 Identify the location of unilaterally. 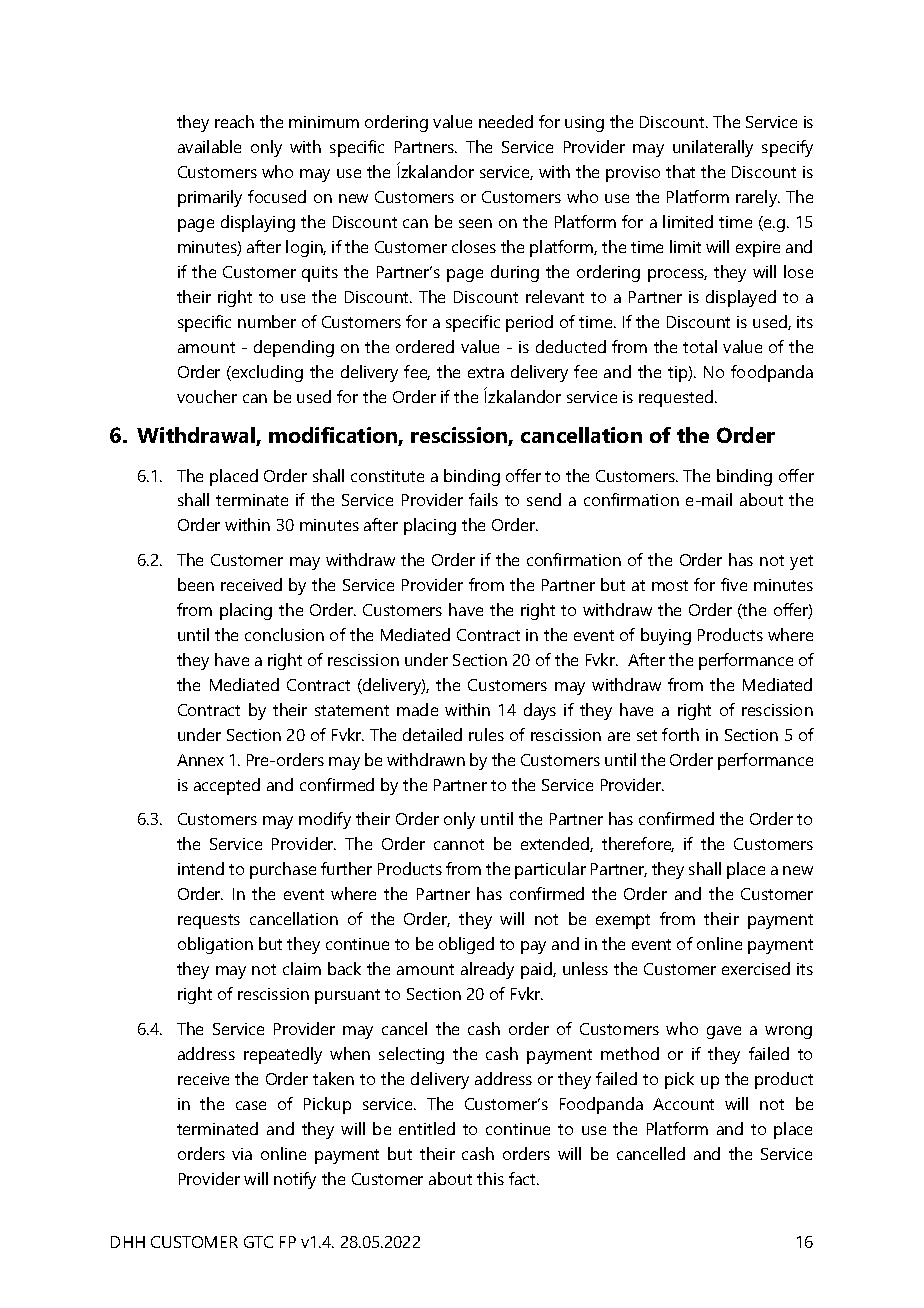
(713, 148).
